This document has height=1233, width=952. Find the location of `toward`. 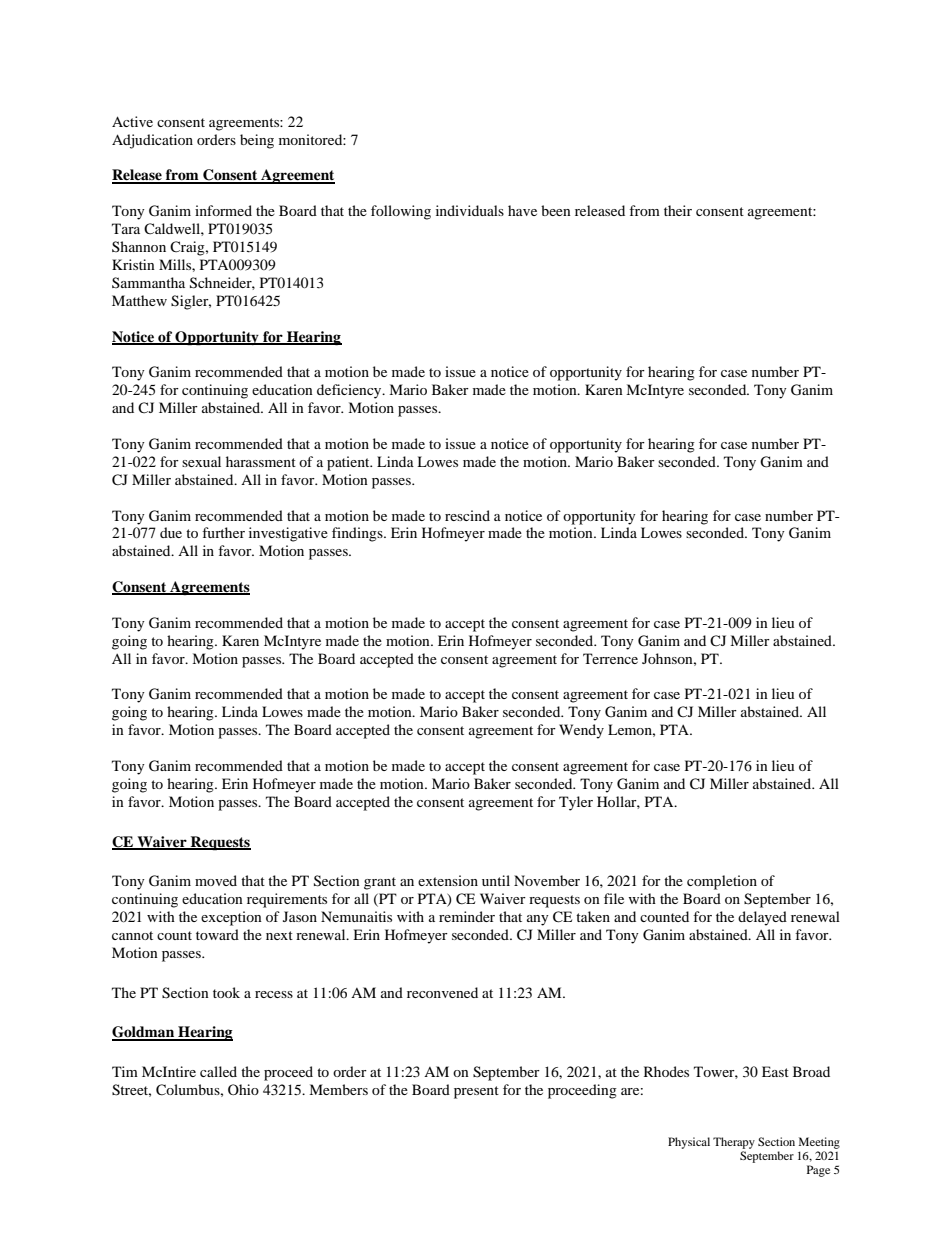

toward is located at coordinates (217, 934).
